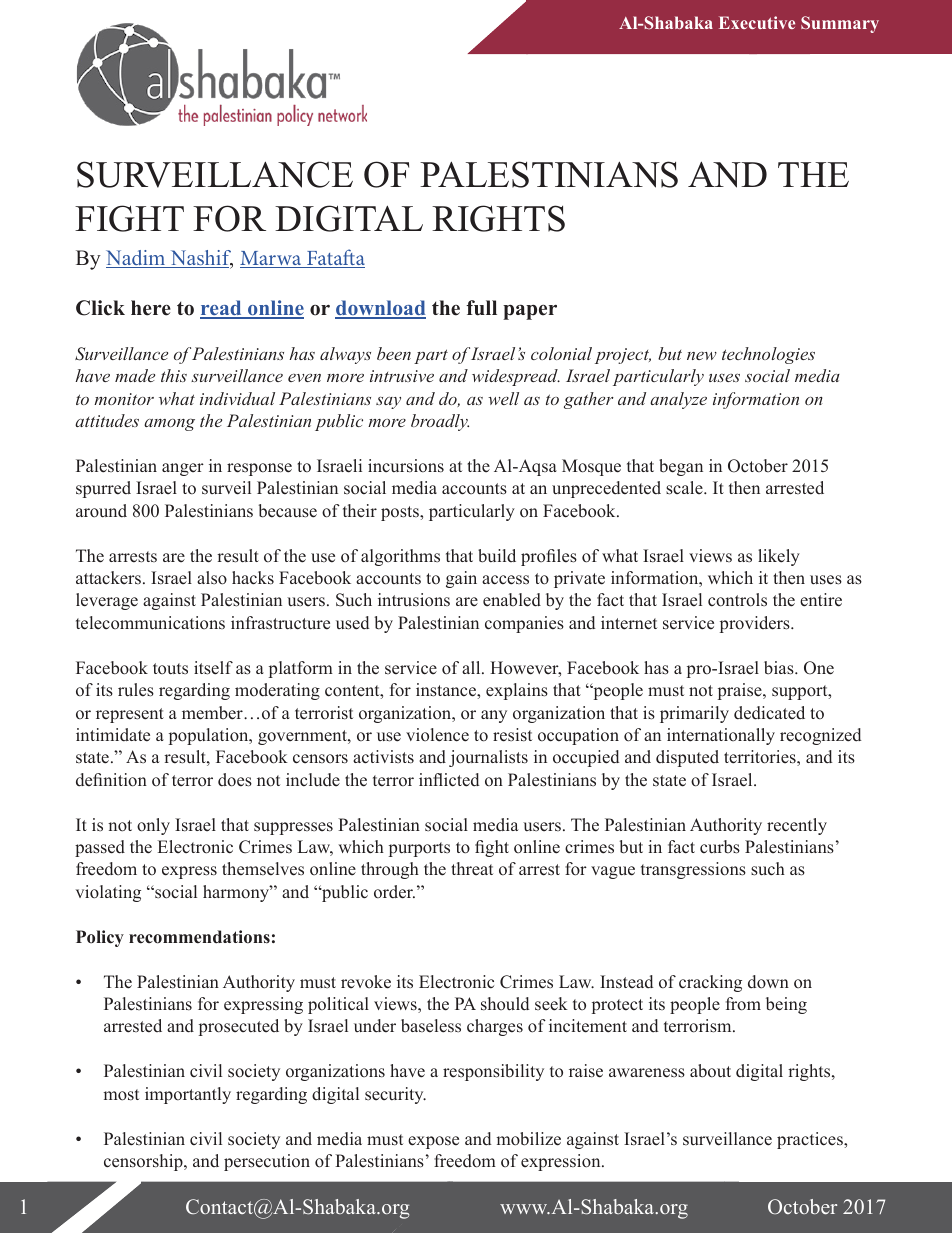  Describe the element at coordinates (757, 22) in the screenshot. I see `Executive` at that location.
